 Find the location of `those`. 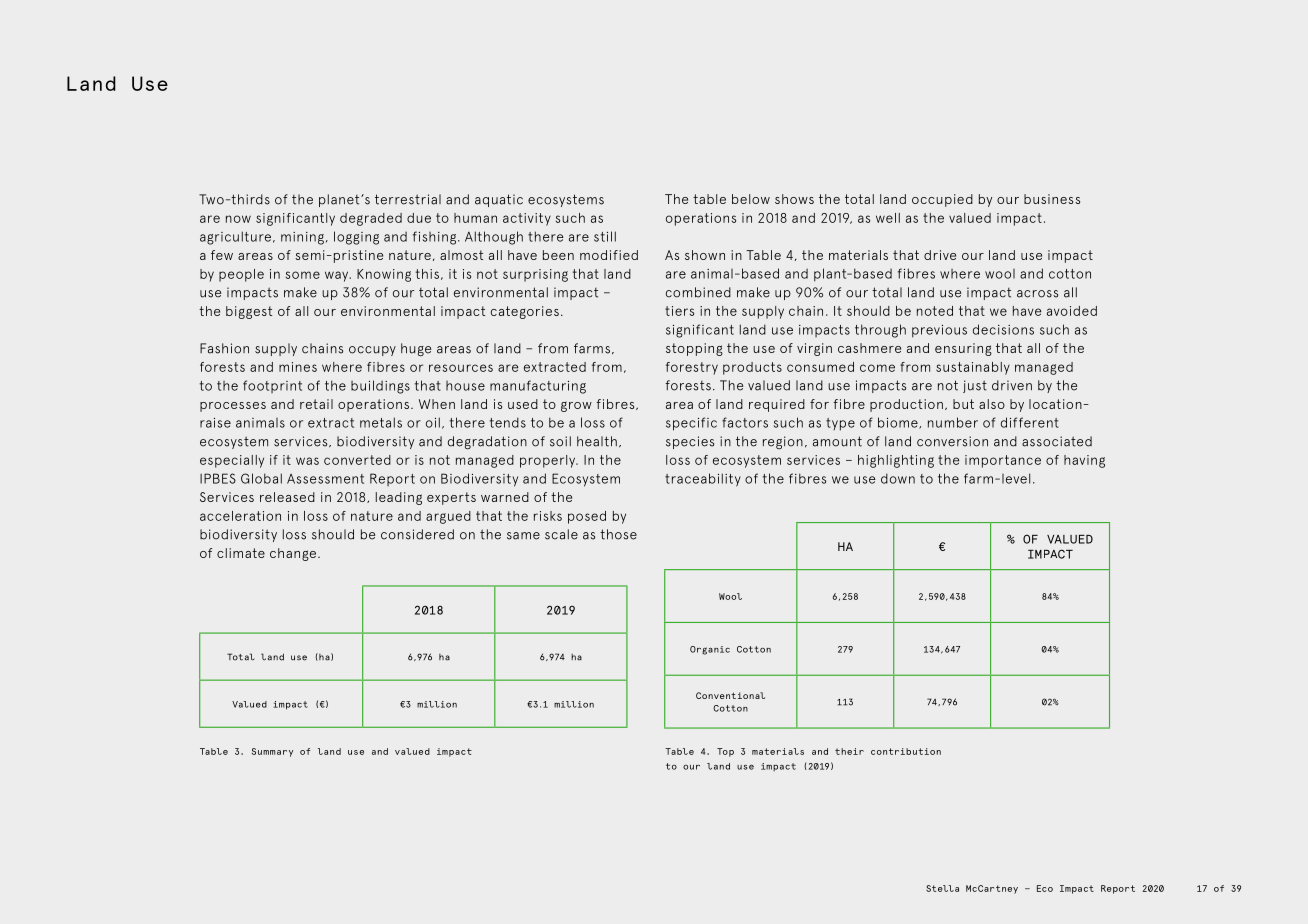

those is located at coordinates (618, 534).
